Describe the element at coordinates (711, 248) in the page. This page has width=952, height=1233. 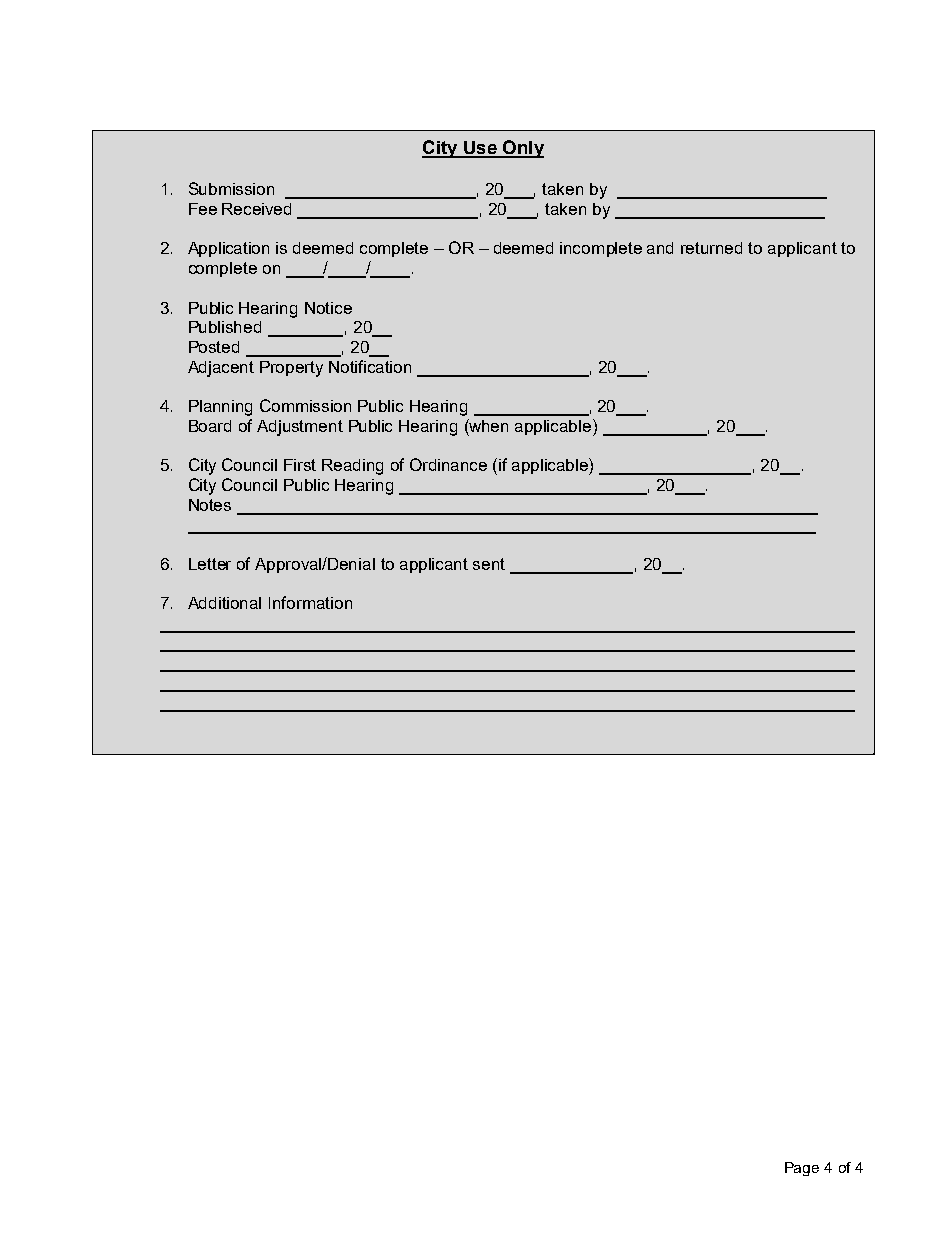
I see `returned` at that location.
